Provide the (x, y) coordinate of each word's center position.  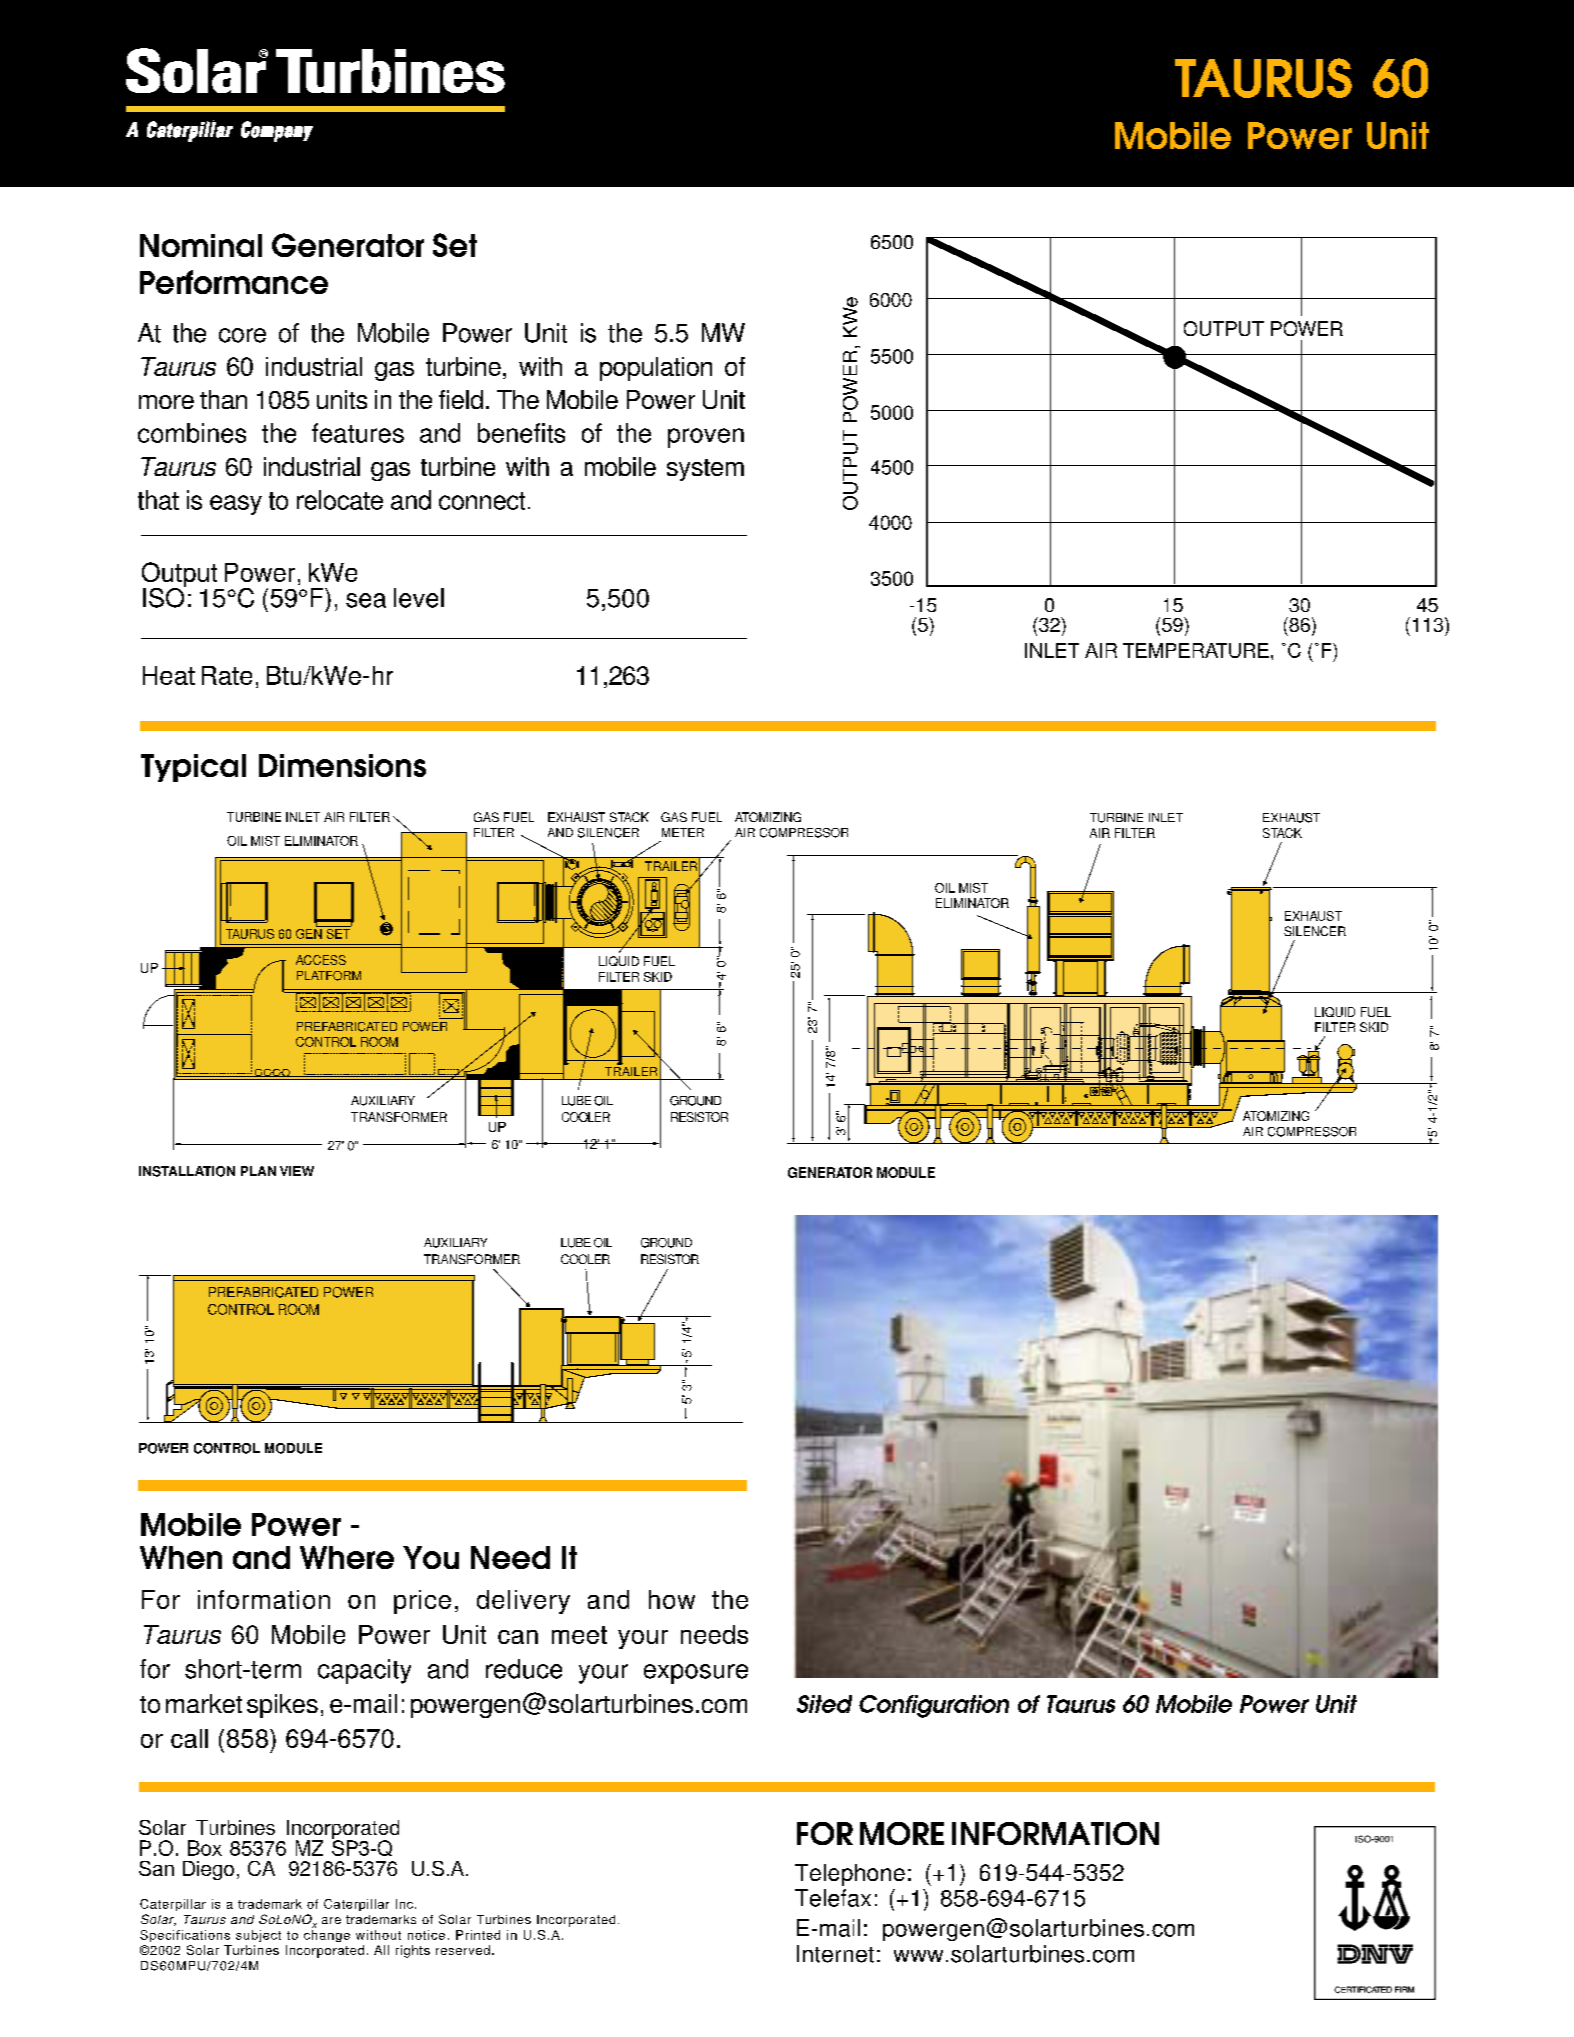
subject (258, 1936)
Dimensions (342, 765)
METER (683, 832)
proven (706, 438)
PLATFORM (329, 976)
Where (347, 1557)
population (656, 369)
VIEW (297, 1171)
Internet (835, 1954)
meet (579, 1635)
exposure (696, 1674)
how (672, 1599)
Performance (234, 282)
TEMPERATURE (1196, 650)
